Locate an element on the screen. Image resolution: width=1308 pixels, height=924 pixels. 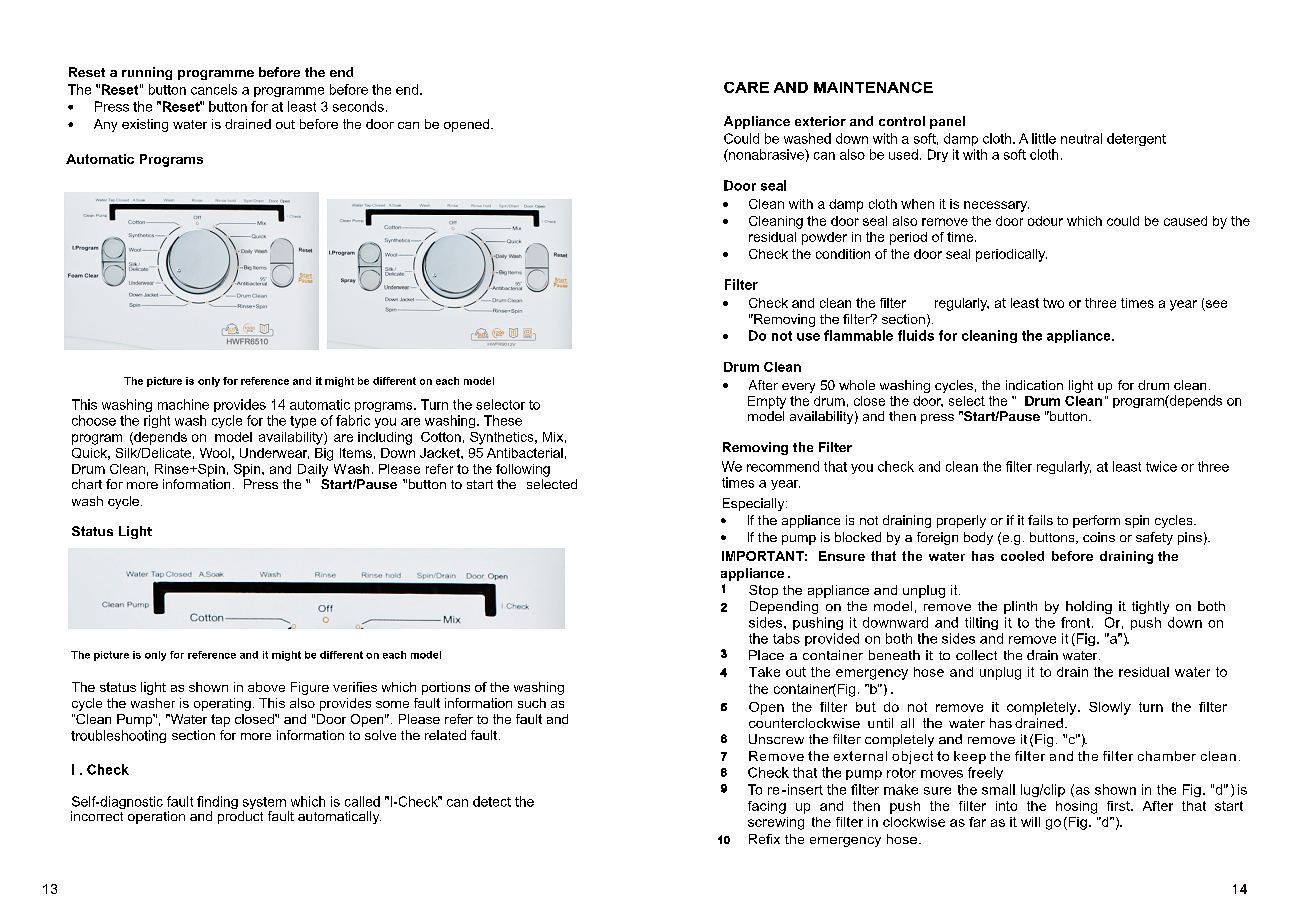
CARE is located at coordinates (746, 87).
